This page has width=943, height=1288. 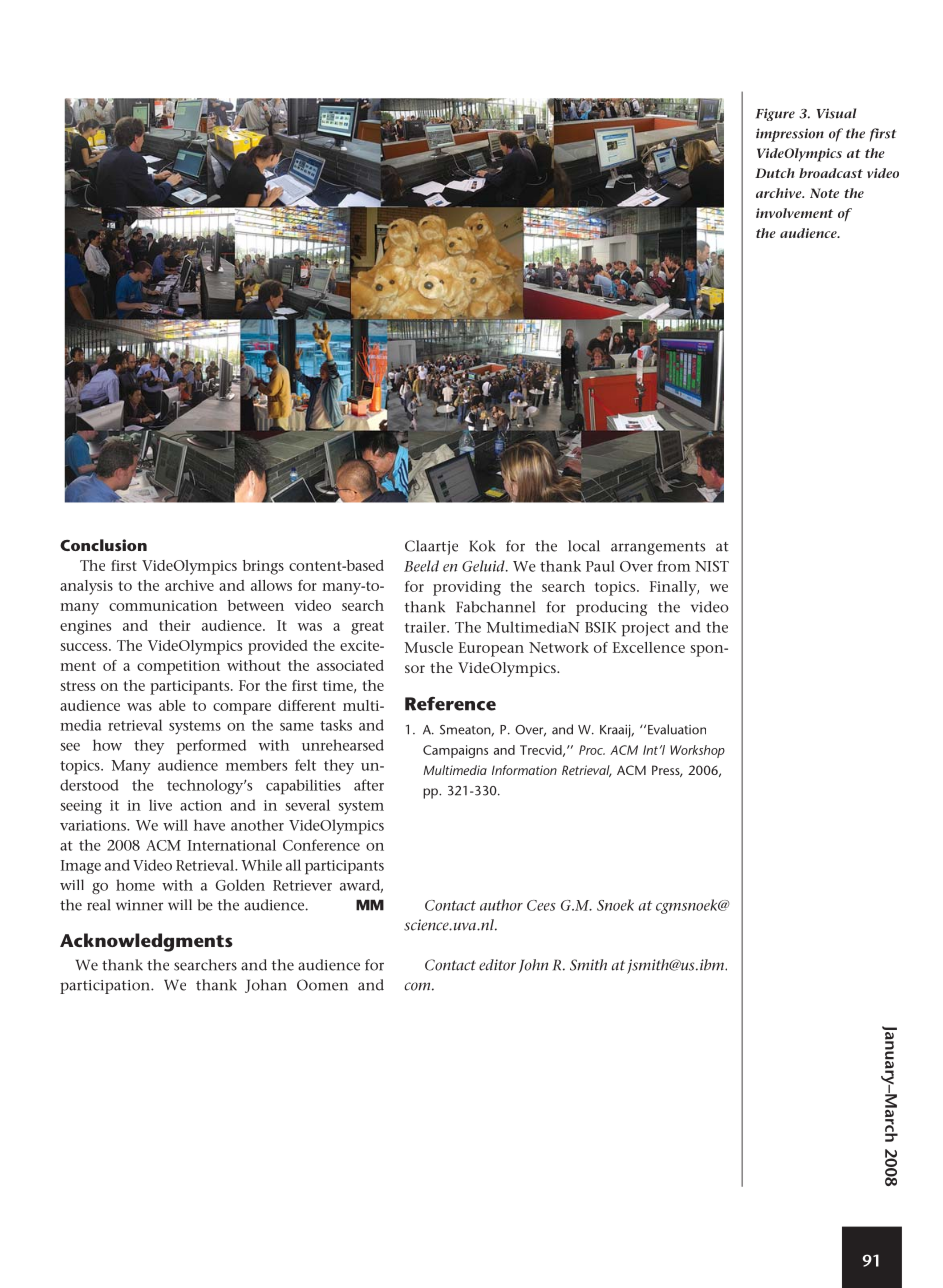 I want to click on Conclusion, so click(x=103, y=545).
